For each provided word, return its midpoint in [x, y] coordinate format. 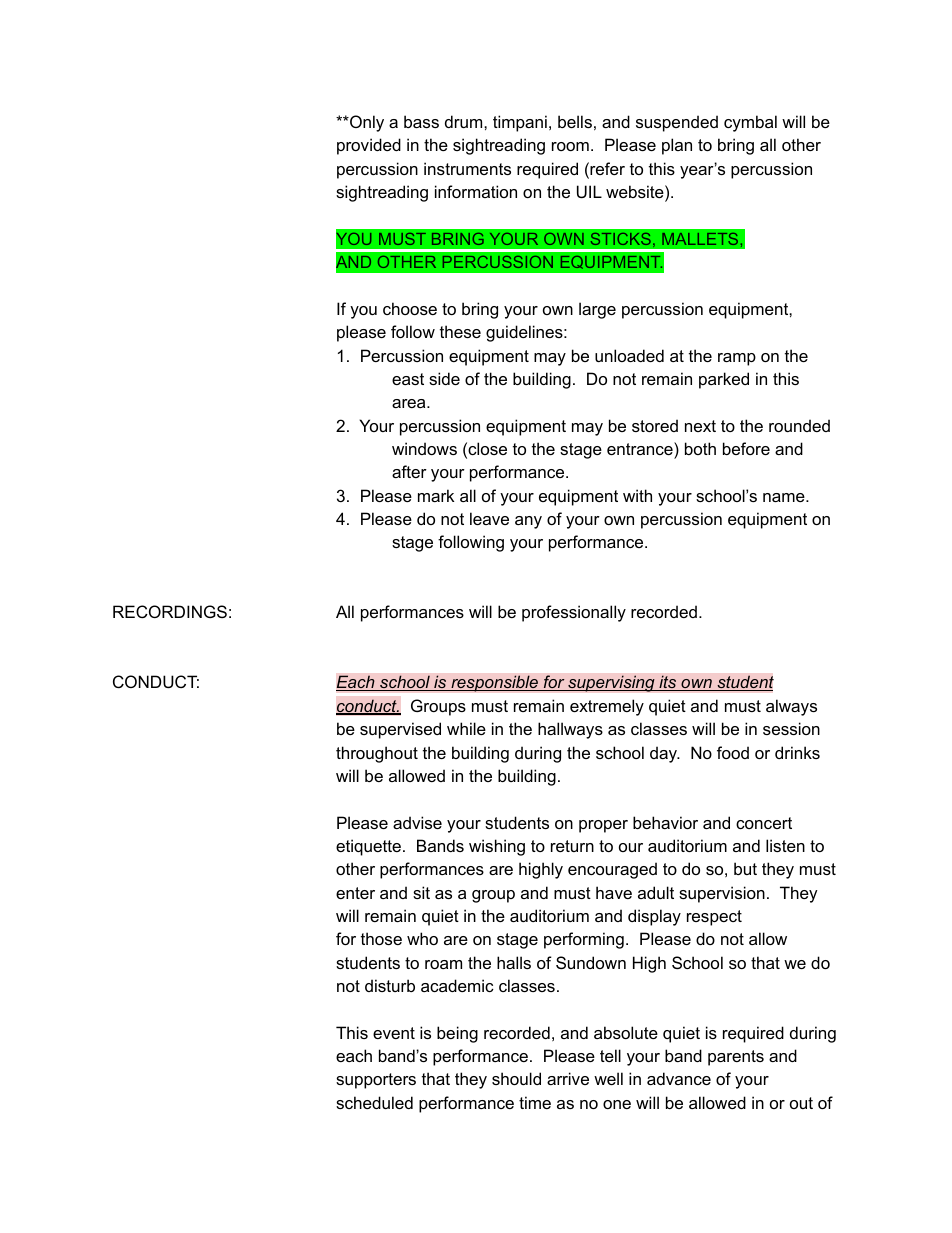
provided [369, 146]
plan [677, 146]
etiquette [368, 847]
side [444, 378]
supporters [376, 1081]
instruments [467, 168]
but [745, 868]
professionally [574, 613]
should [516, 1078]
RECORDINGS [170, 611]
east [408, 379]
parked [724, 380]
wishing [497, 847]
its [668, 683]
